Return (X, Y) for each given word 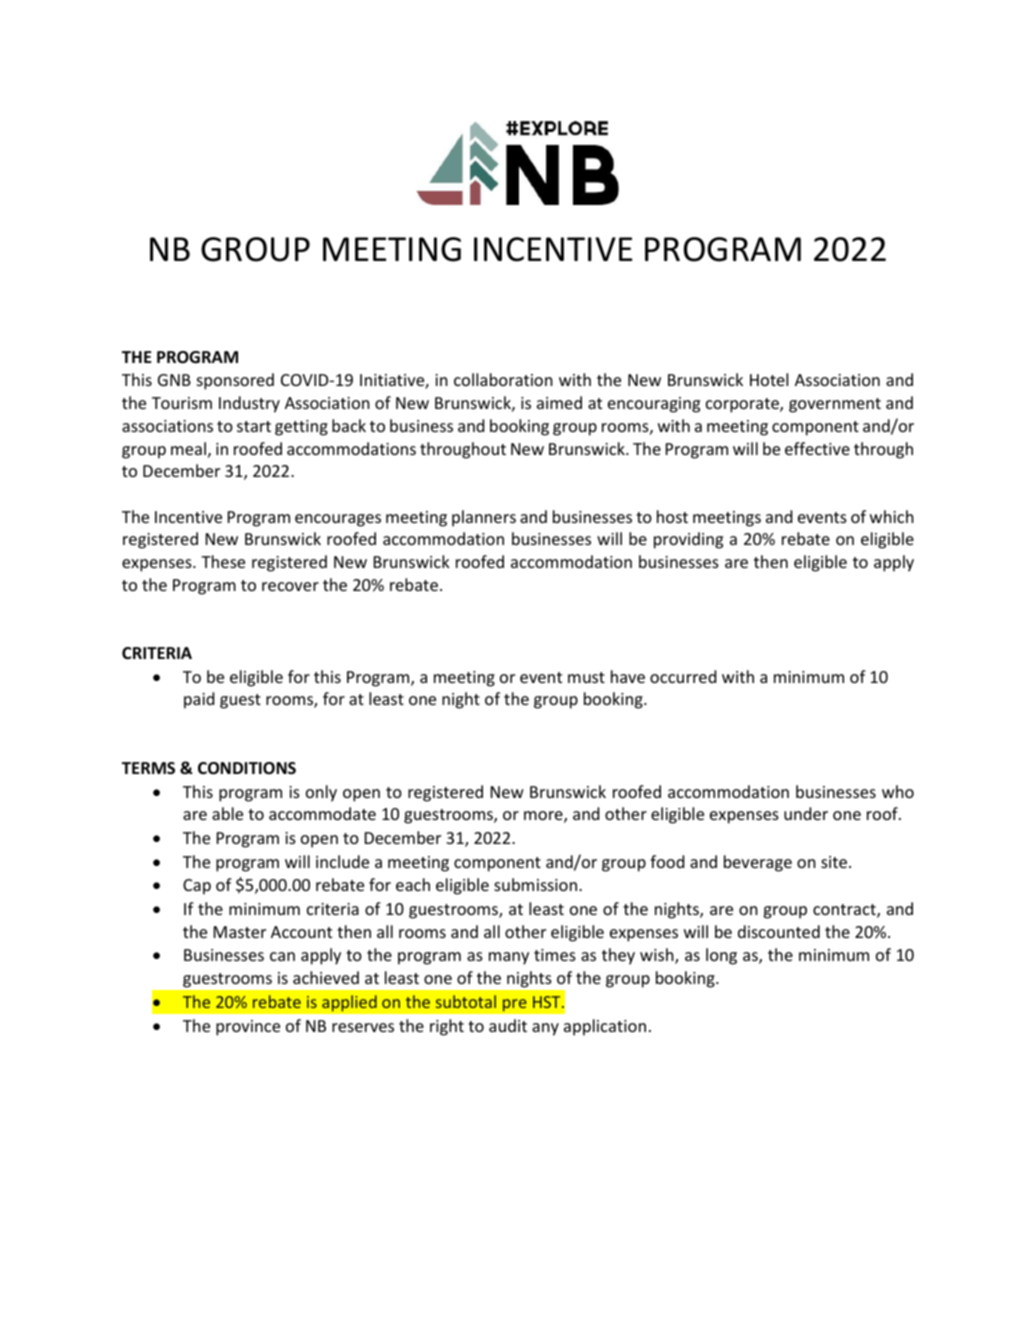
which (892, 516)
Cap (197, 887)
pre (514, 1005)
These (223, 561)
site (834, 862)
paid (199, 700)
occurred (683, 676)
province (248, 1028)
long (721, 956)
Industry (249, 404)
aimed (559, 402)
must (586, 677)
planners (484, 518)
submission (537, 884)
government (835, 405)
